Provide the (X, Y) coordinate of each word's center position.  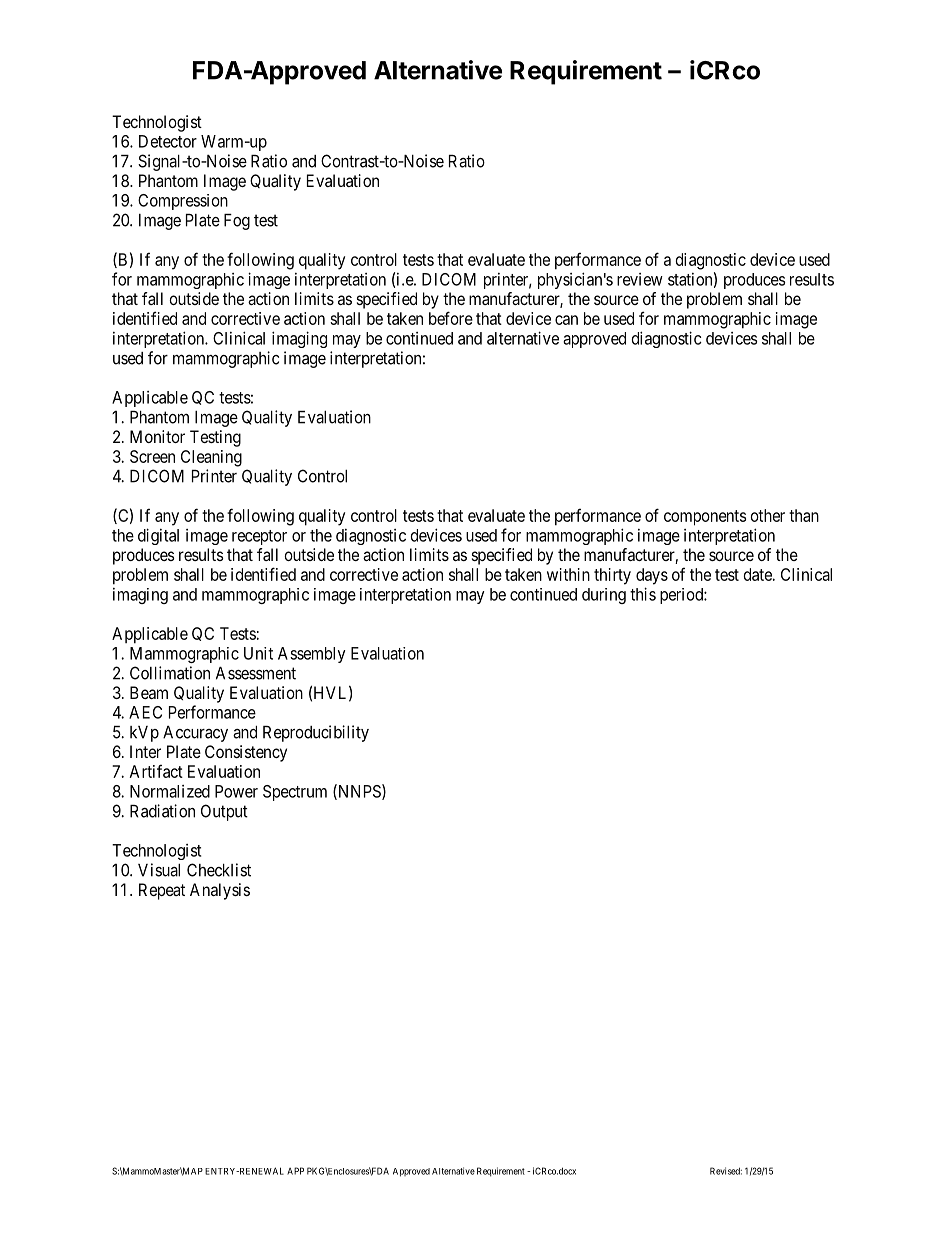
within (568, 574)
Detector (168, 141)
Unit (258, 653)
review (640, 279)
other (768, 515)
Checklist (219, 870)
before (451, 318)
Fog (237, 222)
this (643, 594)
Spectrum (295, 793)
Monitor (157, 436)
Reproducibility (316, 733)
